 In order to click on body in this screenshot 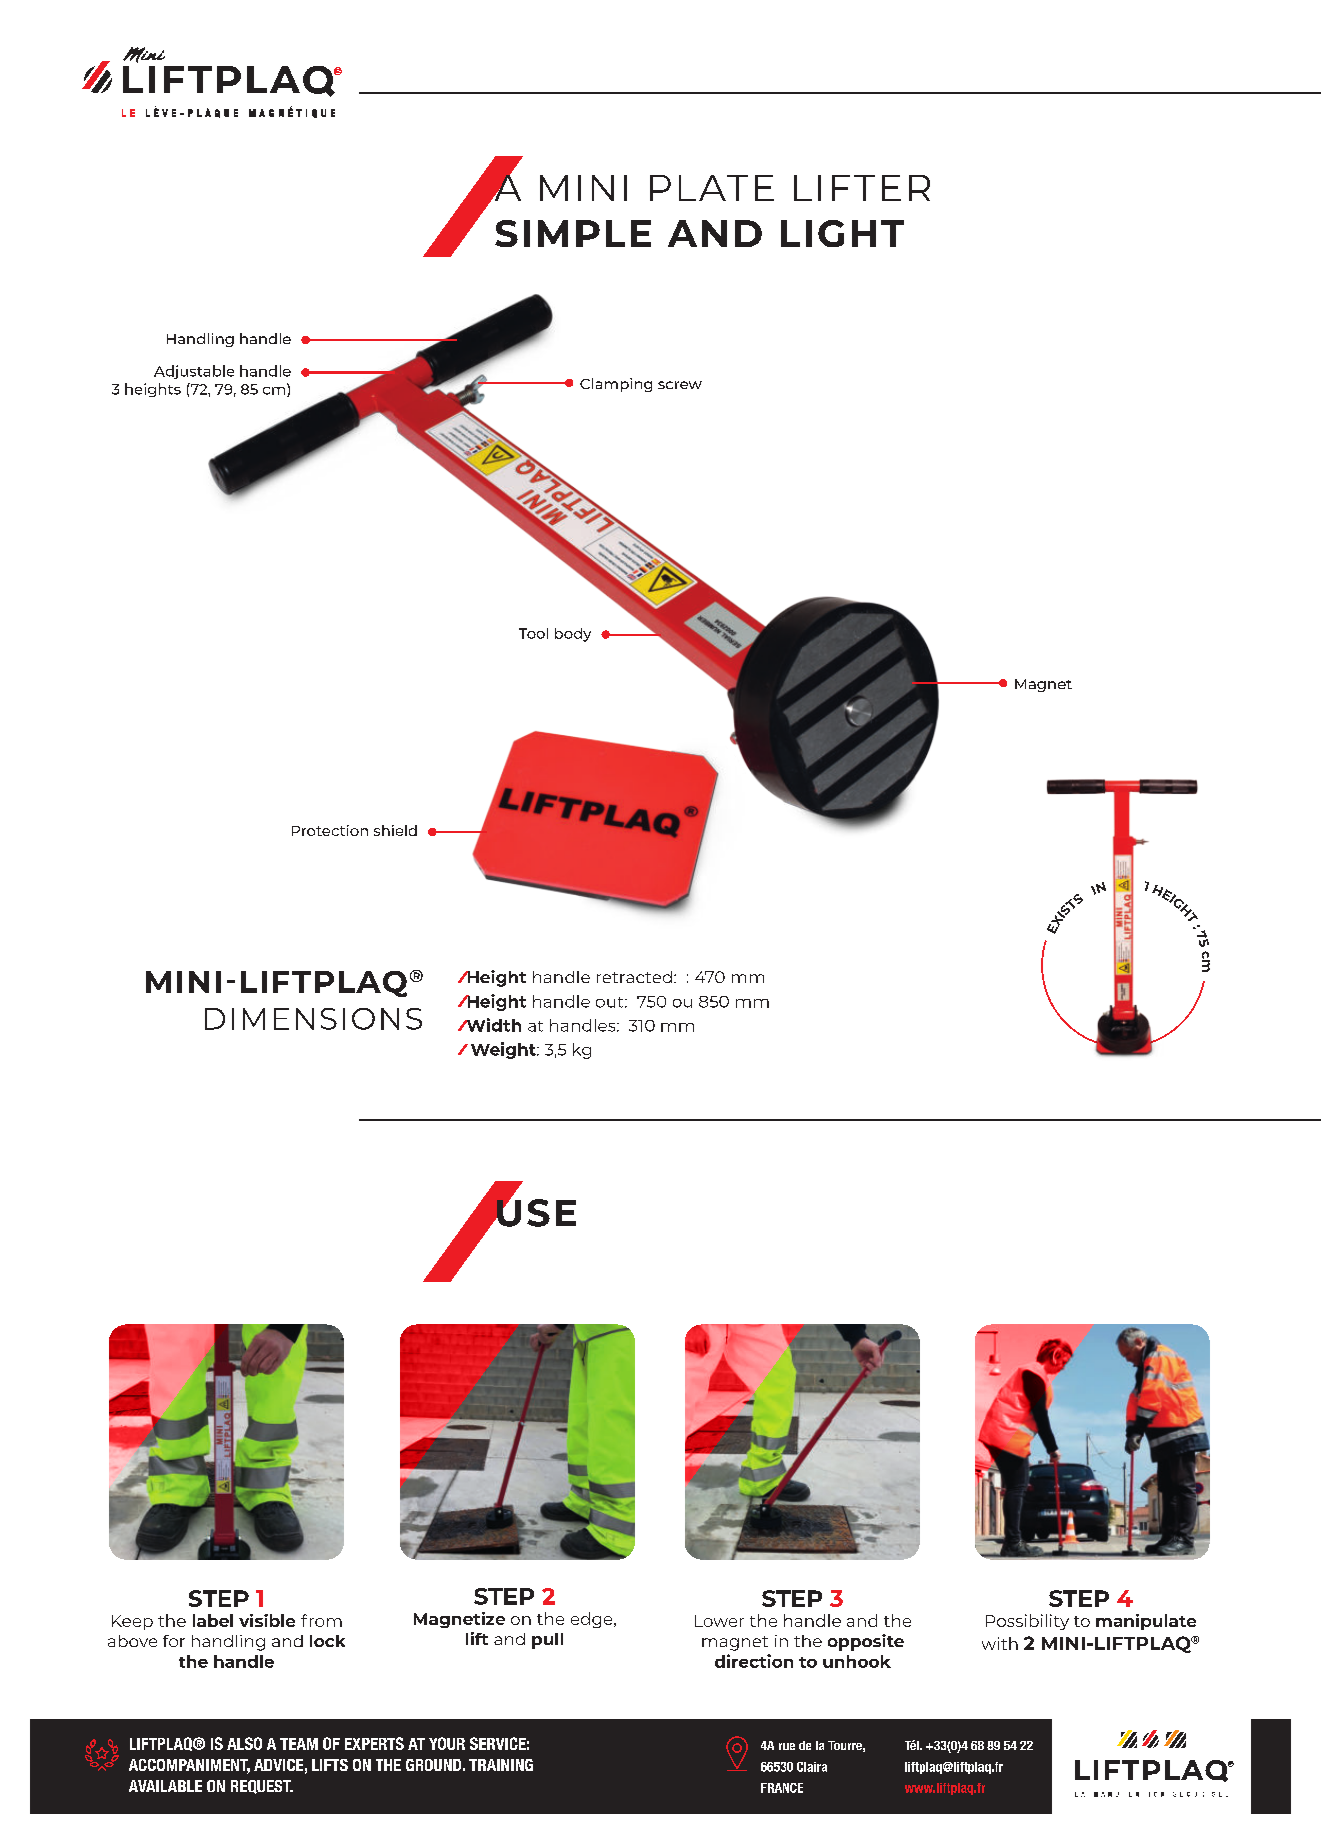, I will do `click(573, 635)`.
